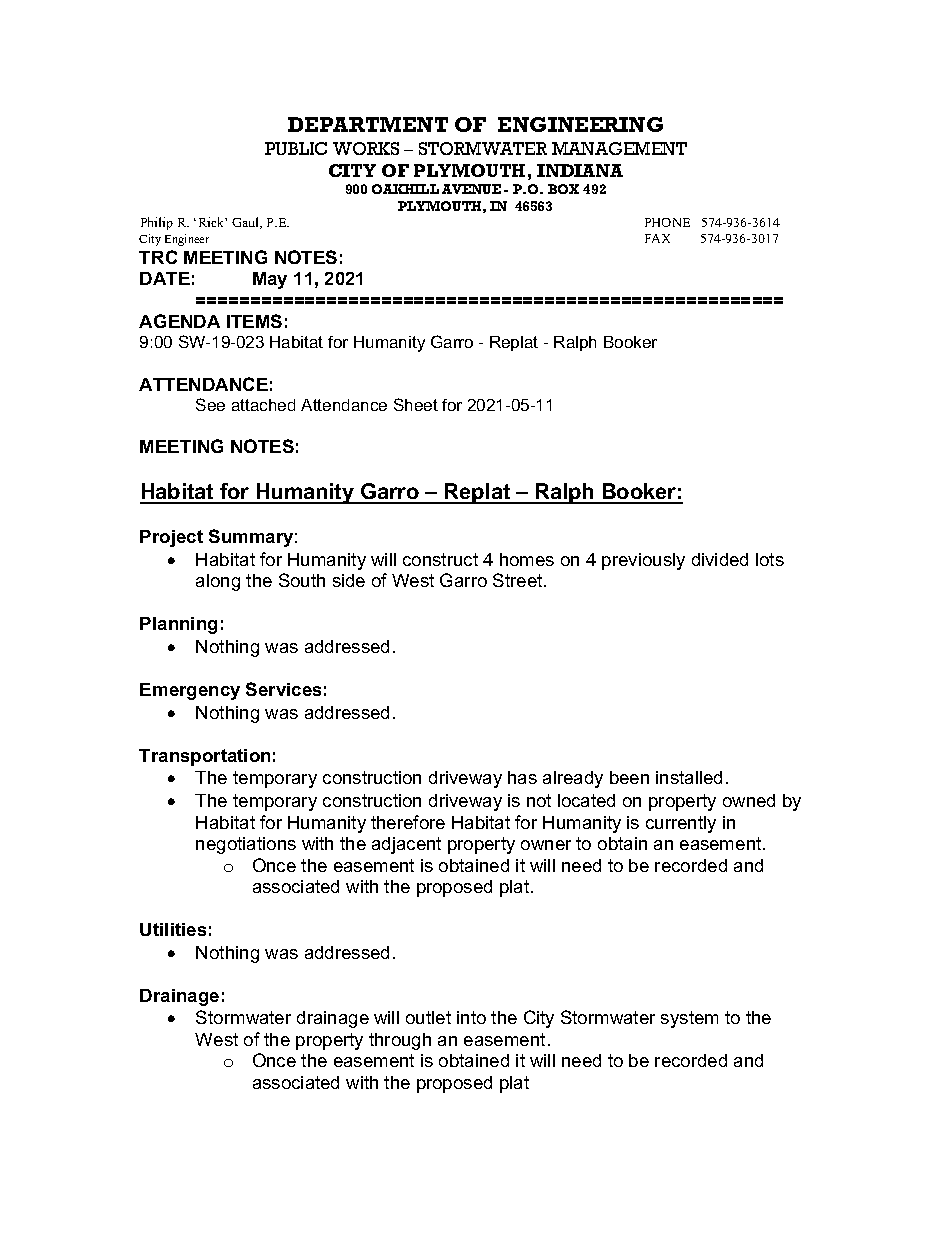 The width and height of the page is (952, 1233). What do you see at coordinates (416, 404) in the page?
I see `Sheet` at bounding box center [416, 404].
